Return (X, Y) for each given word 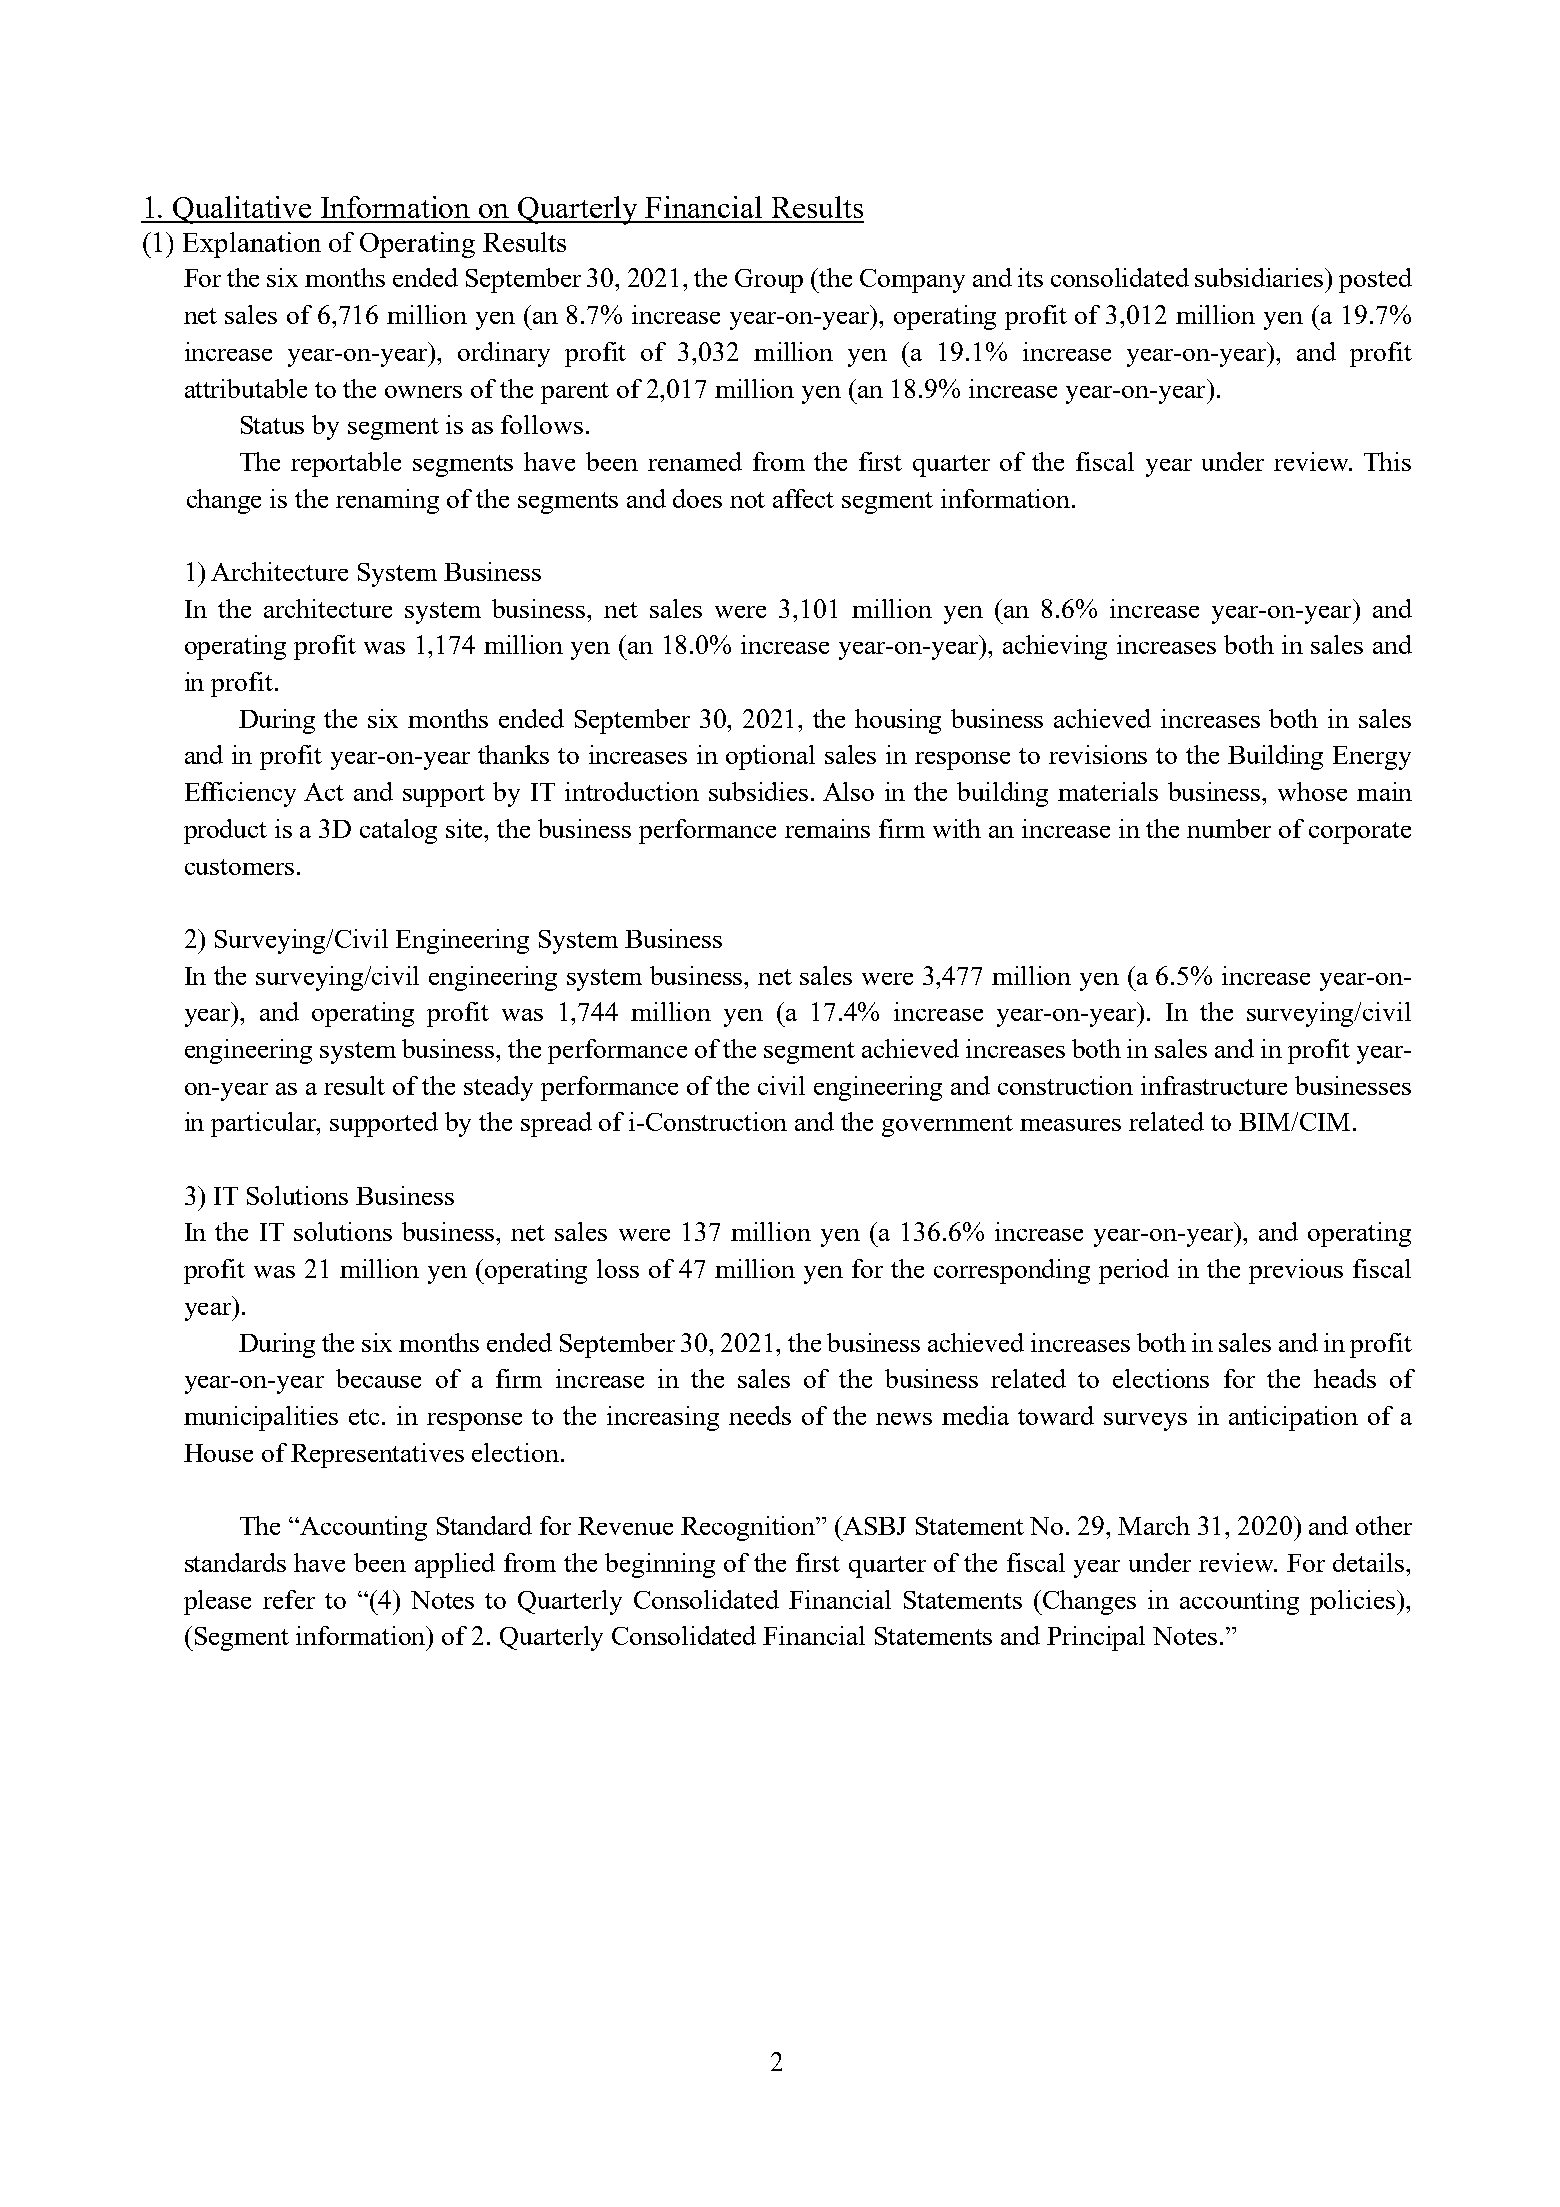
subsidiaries (1261, 277)
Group (769, 281)
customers (239, 867)
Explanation (252, 245)
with (957, 828)
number (1229, 828)
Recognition (749, 1528)
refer (289, 1599)
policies (1354, 1602)
